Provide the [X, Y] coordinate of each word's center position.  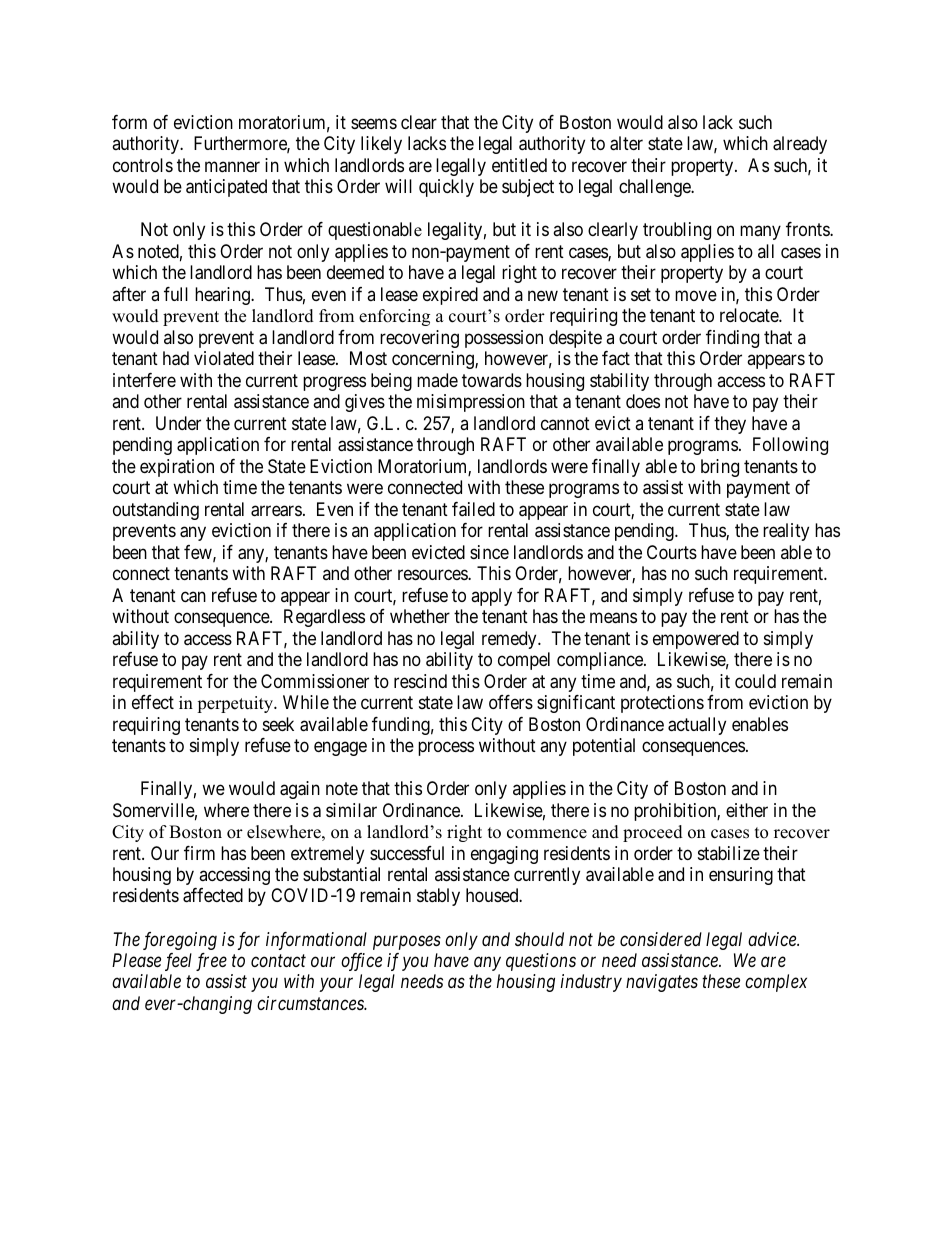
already [800, 145]
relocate [750, 315]
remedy [510, 640]
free [211, 962]
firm [199, 853]
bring [720, 468]
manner [232, 167]
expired [450, 296]
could [755, 681]
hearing [223, 296]
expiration [177, 468]
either [747, 810]
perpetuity [236, 704]
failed [473, 509]
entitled [519, 165]
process [446, 749]
